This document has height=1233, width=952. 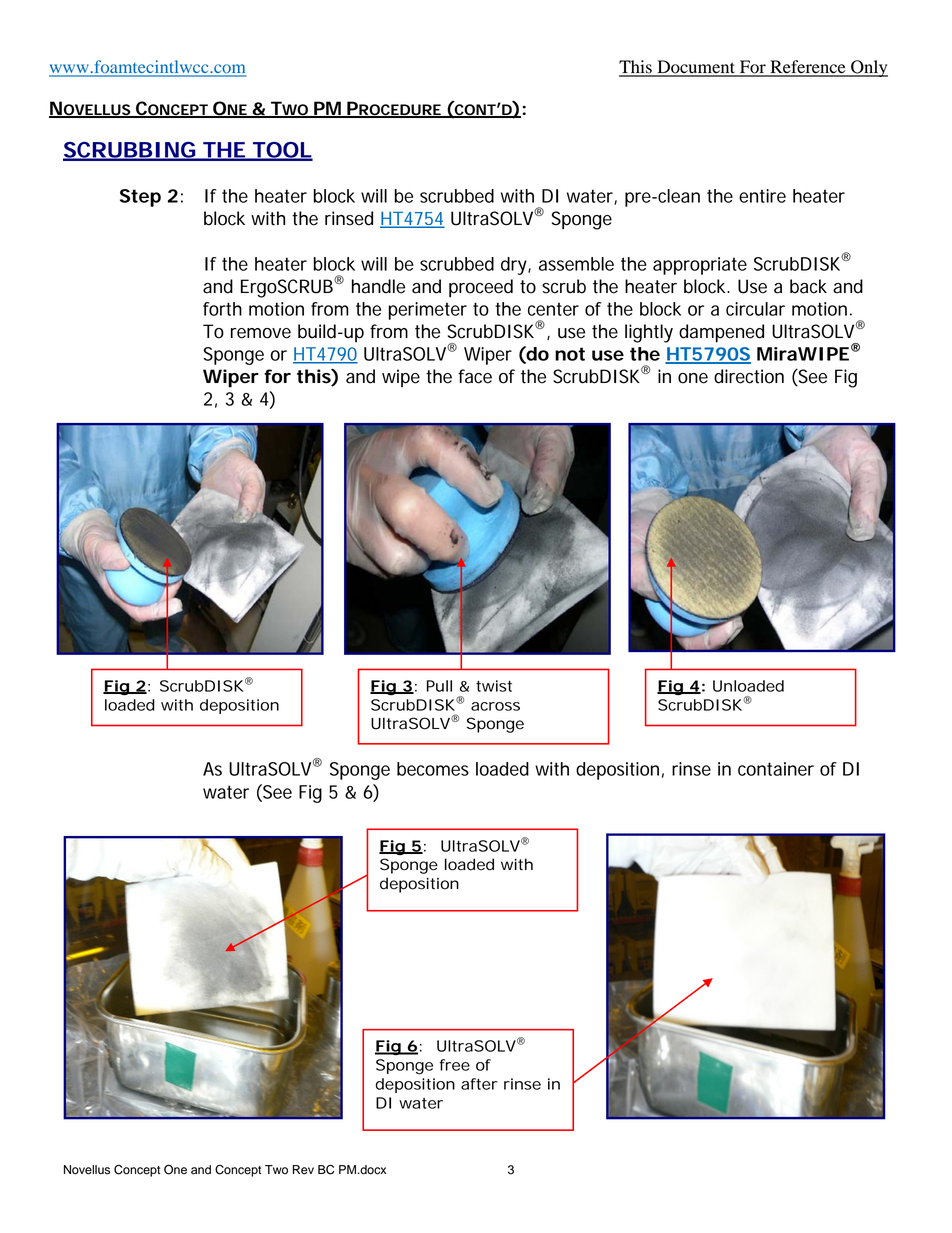 What do you see at coordinates (696, 68) in the document?
I see `Document` at bounding box center [696, 68].
